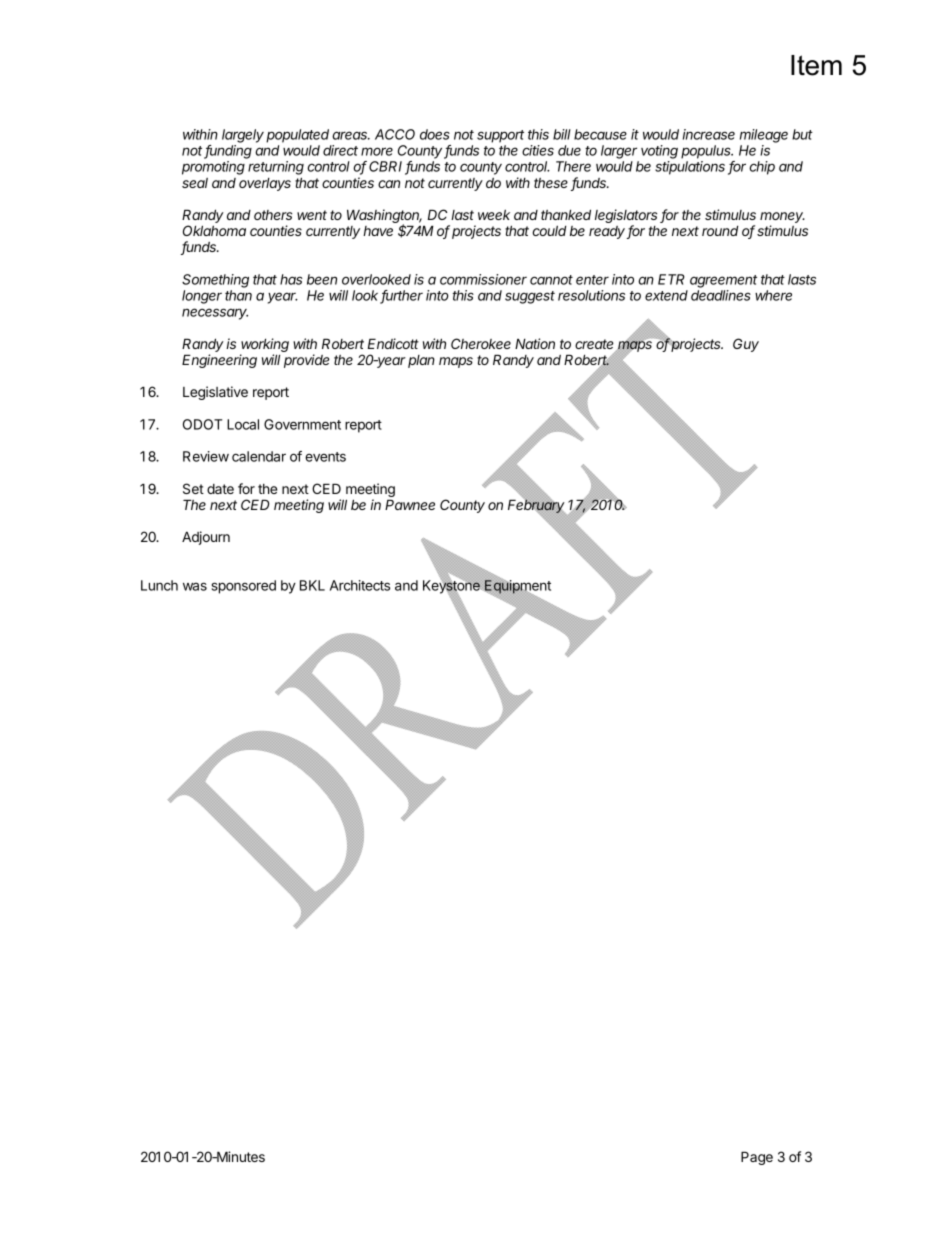 This image has width=952, height=1233. What do you see at coordinates (757, 1158) in the image?
I see `Page` at bounding box center [757, 1158].
